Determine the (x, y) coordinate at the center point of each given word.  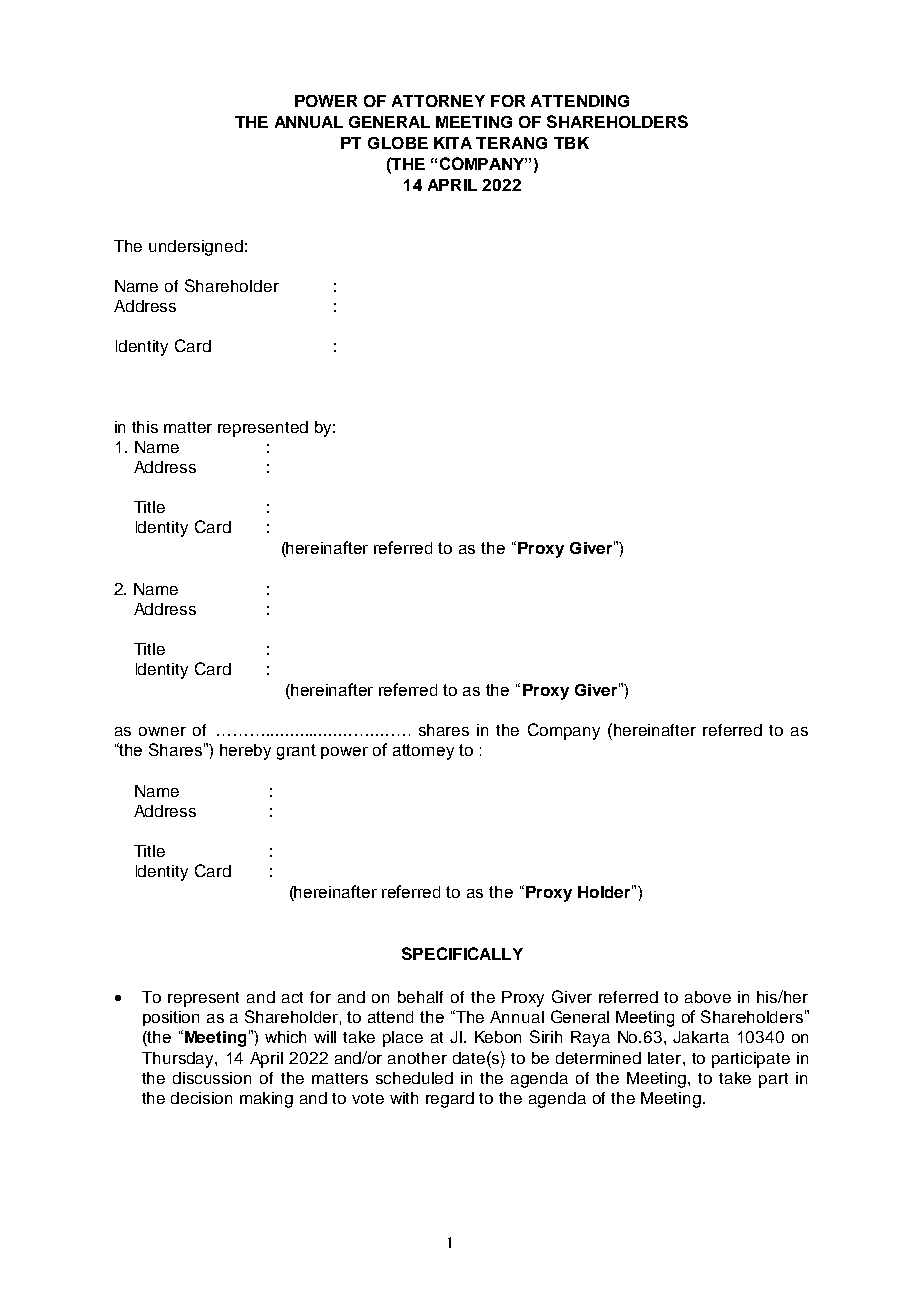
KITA (453, 143)
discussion (212, 1078)
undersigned (196, 248)
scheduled (414, 1078)
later (666, 1058)
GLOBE (398, 143)
